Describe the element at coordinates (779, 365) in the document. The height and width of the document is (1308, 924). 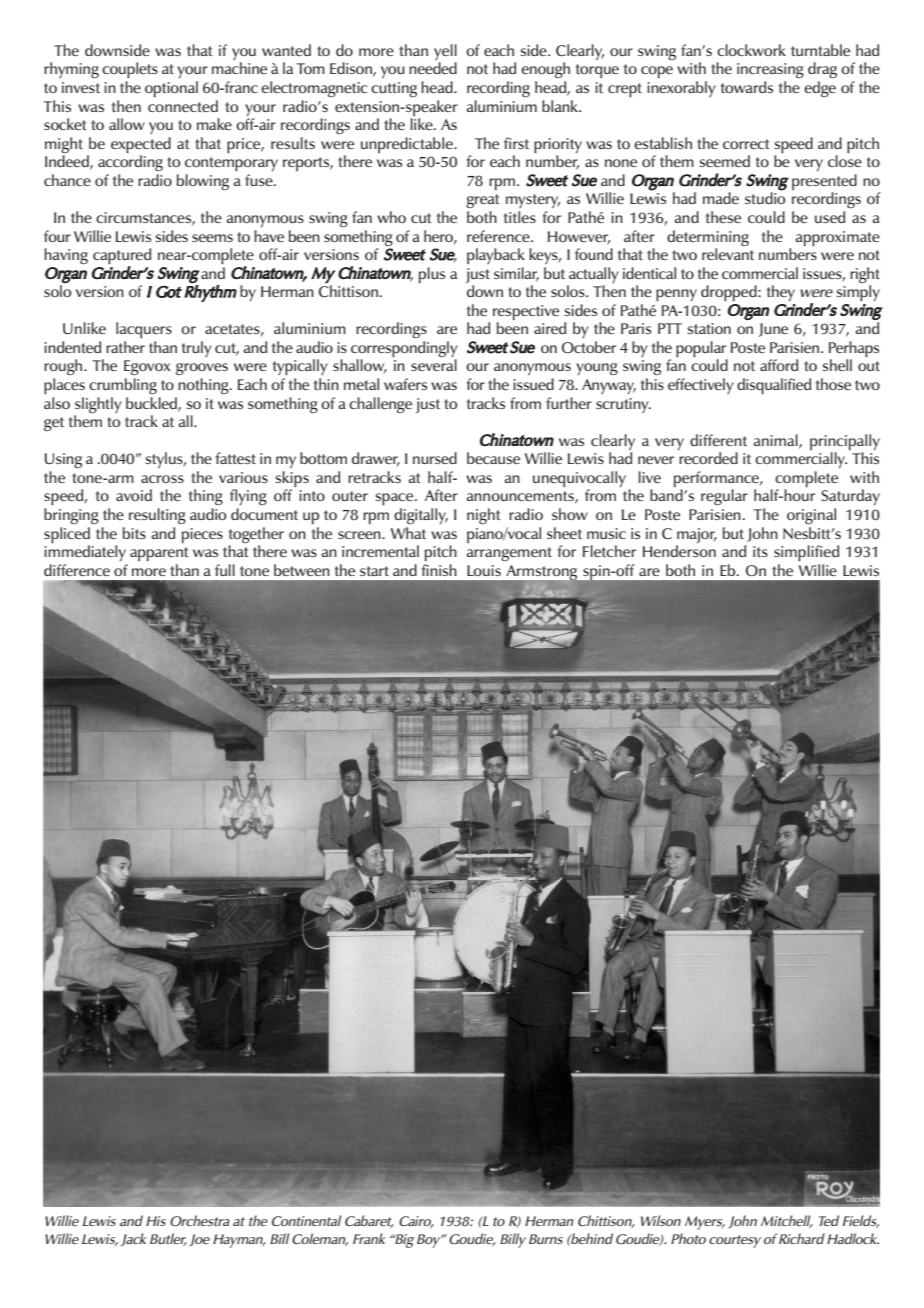
I see `afford` at that location.
